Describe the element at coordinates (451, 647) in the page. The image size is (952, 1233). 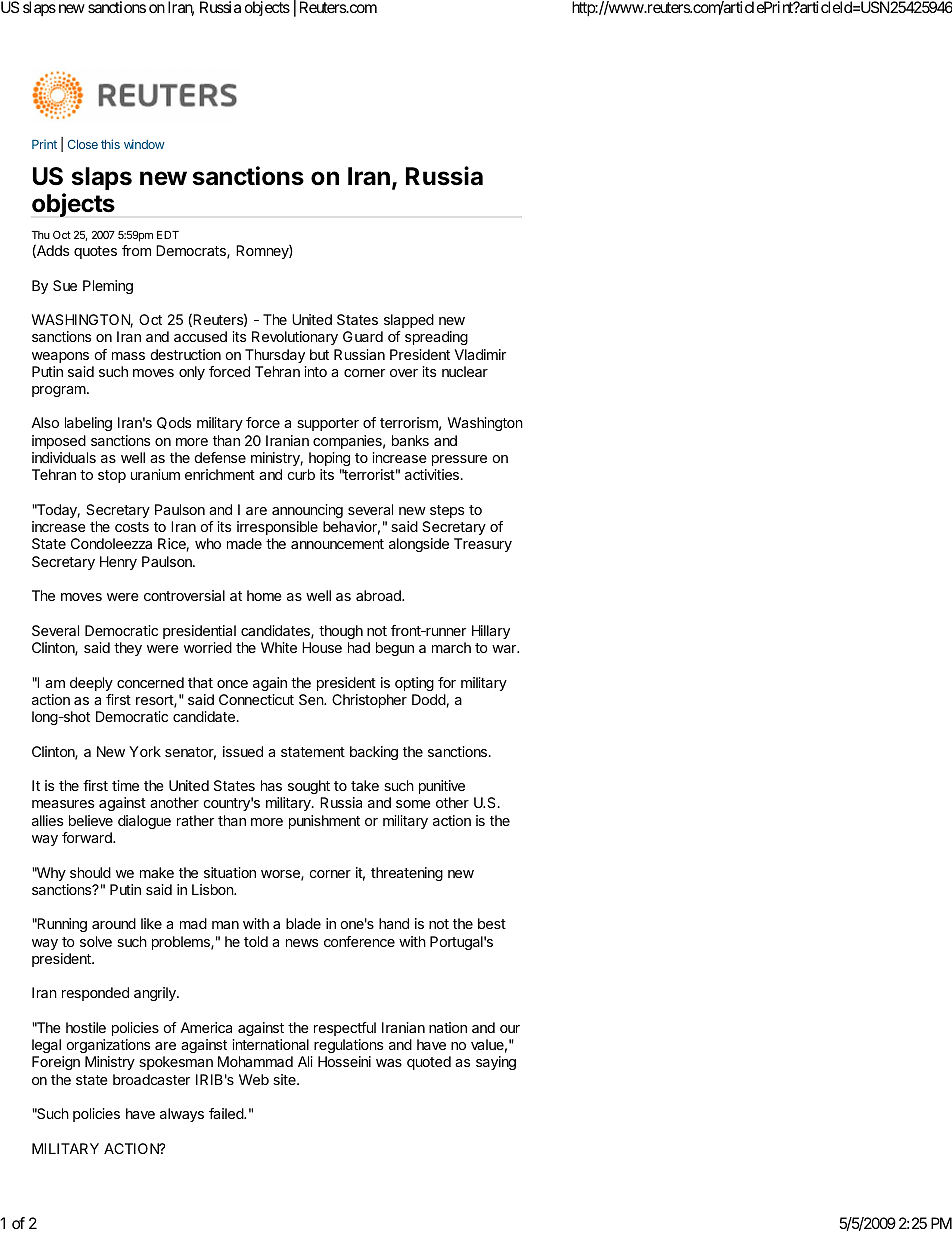
I see `march` at that location.
